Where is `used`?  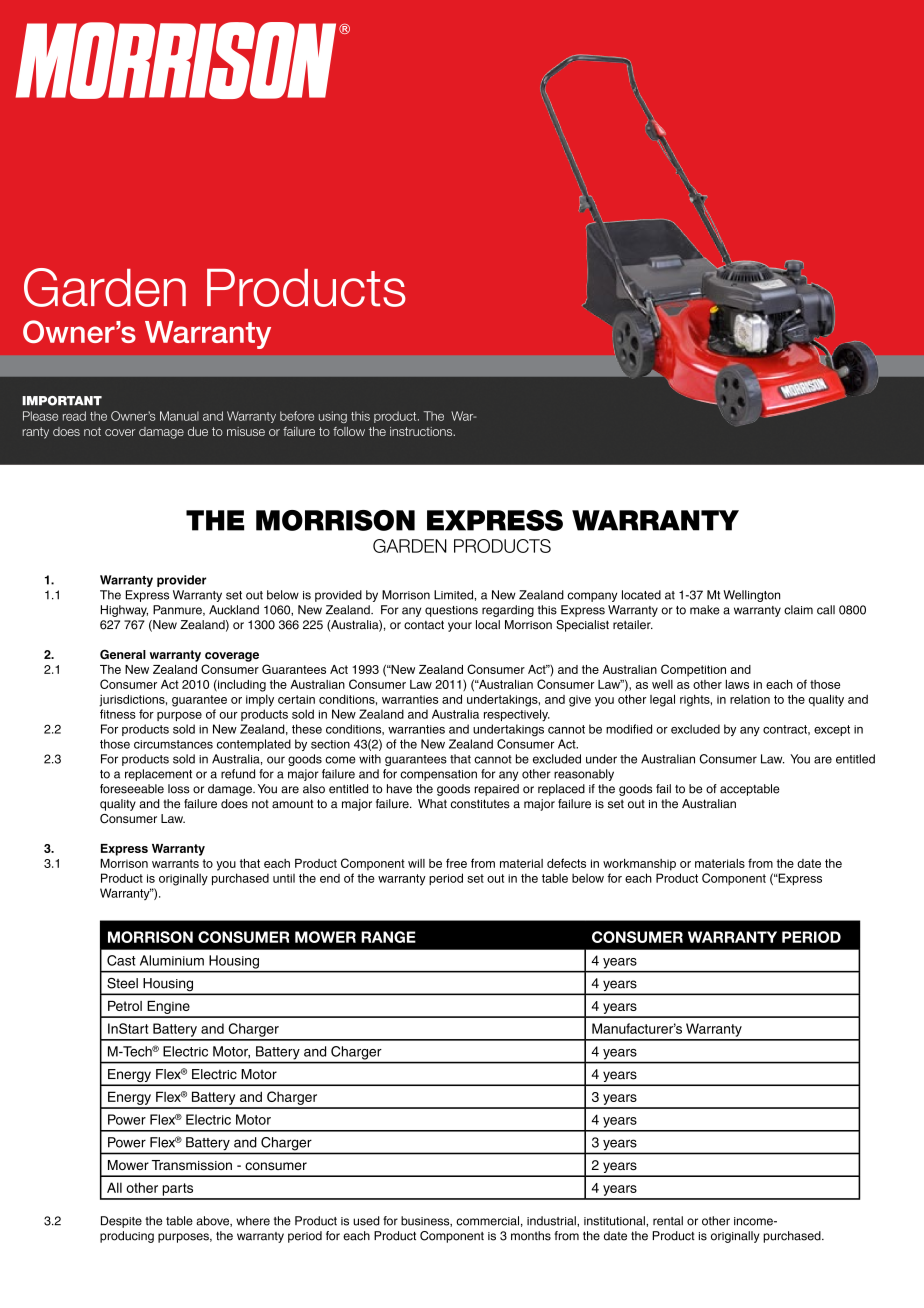 used is located at coordinates (366, 1221).
